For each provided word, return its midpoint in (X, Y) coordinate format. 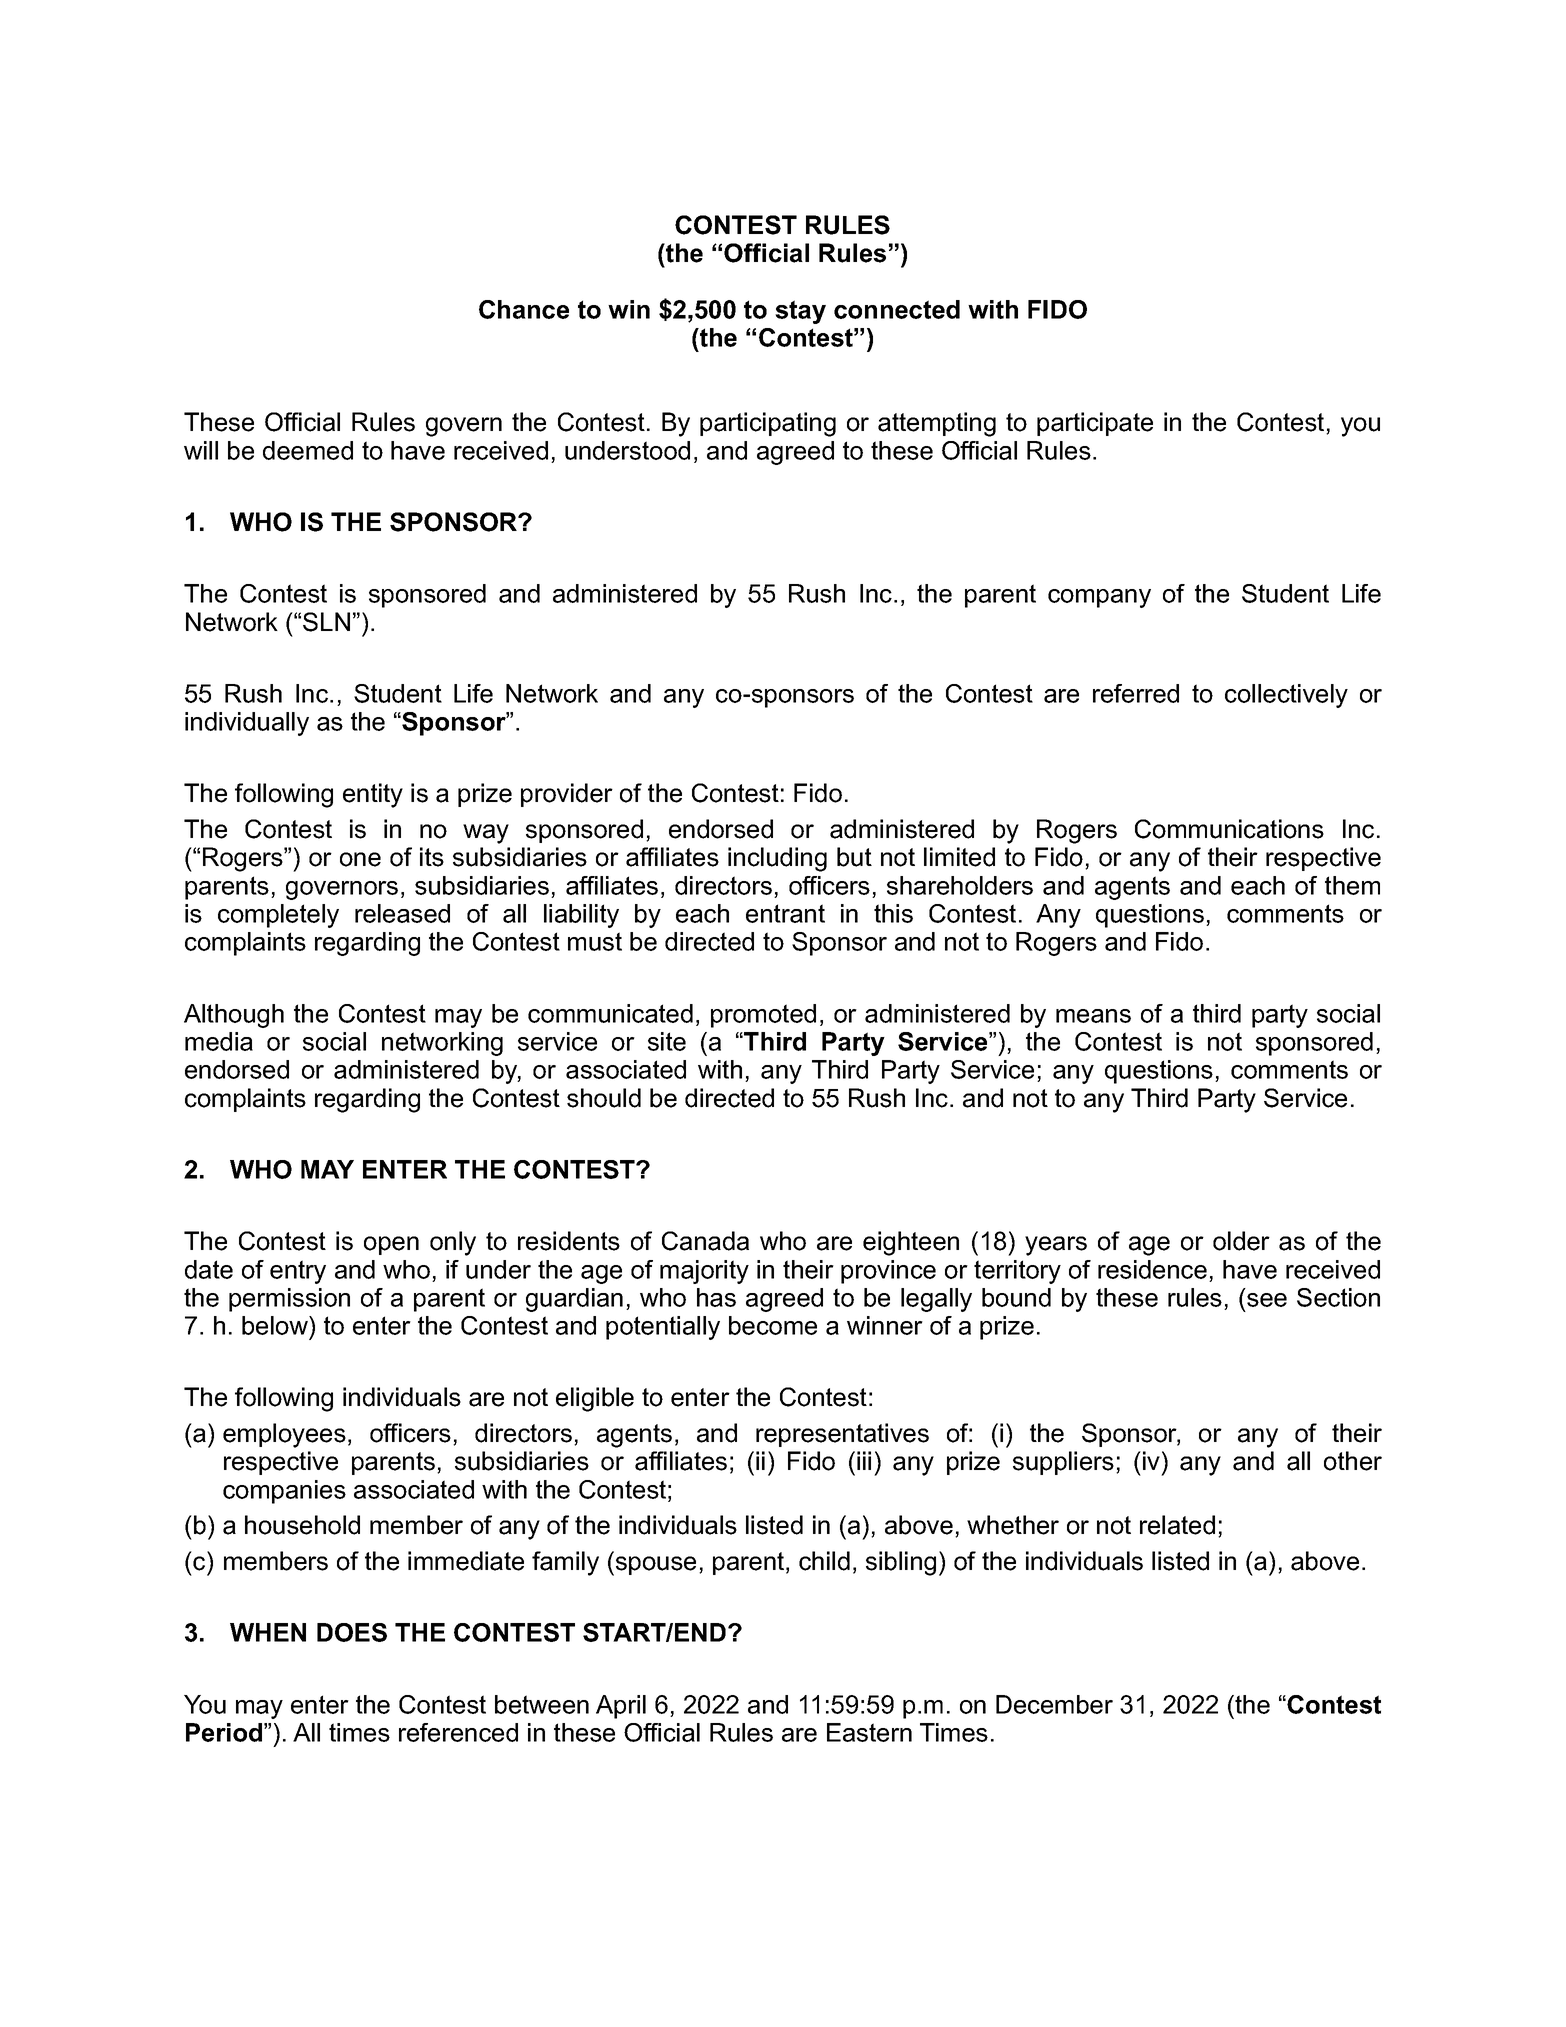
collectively (1286, 696)
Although (234, 1016)
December (1054, 1704)
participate (1095, 424)
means (1093, 1016)
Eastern (869, 1732)
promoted (763, 1016)
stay (800, 312)
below (276, 1325)
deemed (308, 450)
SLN (326, 622)
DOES (352, 1632)
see (1267, 1300)
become (773, 1325)
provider (567, 795)
